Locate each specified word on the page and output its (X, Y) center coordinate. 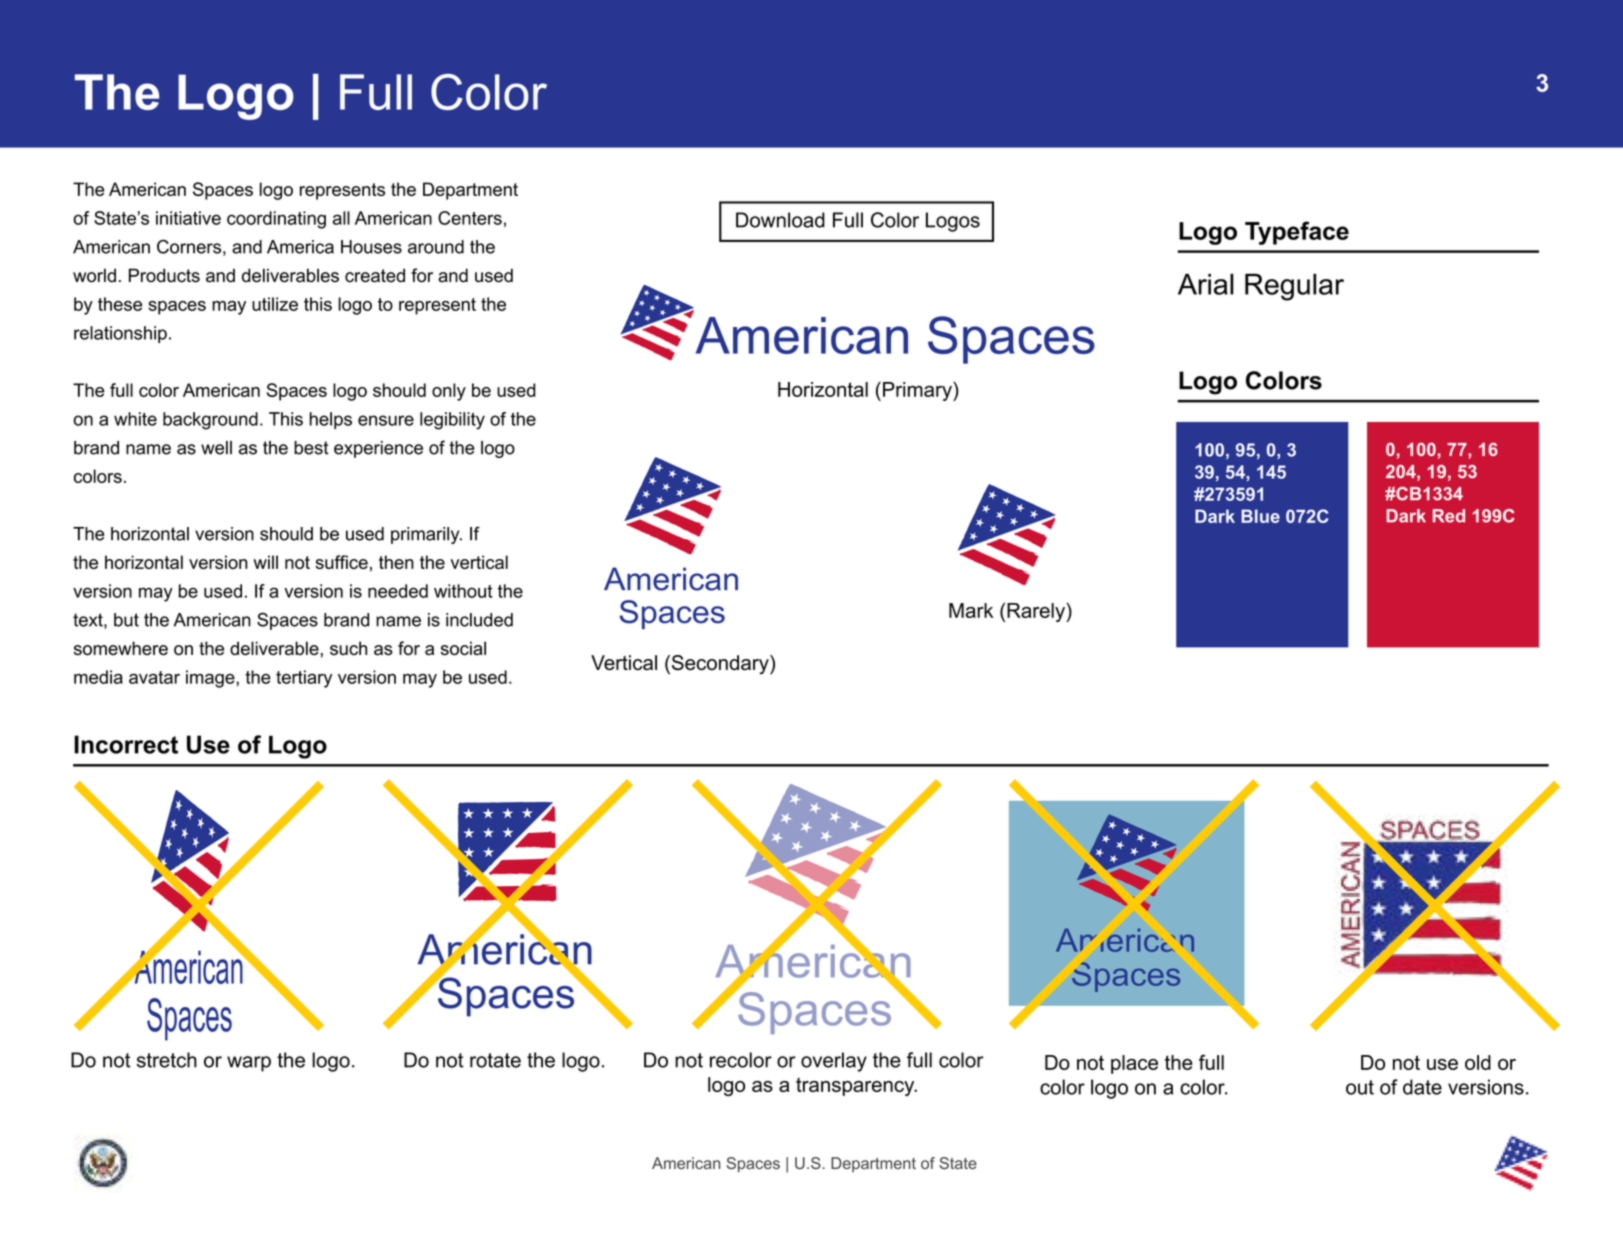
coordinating (276, 220)
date (1422, 1087)
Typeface (1297, 233)
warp (249, 1064)
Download (780, 220)
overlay (834, 1062)
